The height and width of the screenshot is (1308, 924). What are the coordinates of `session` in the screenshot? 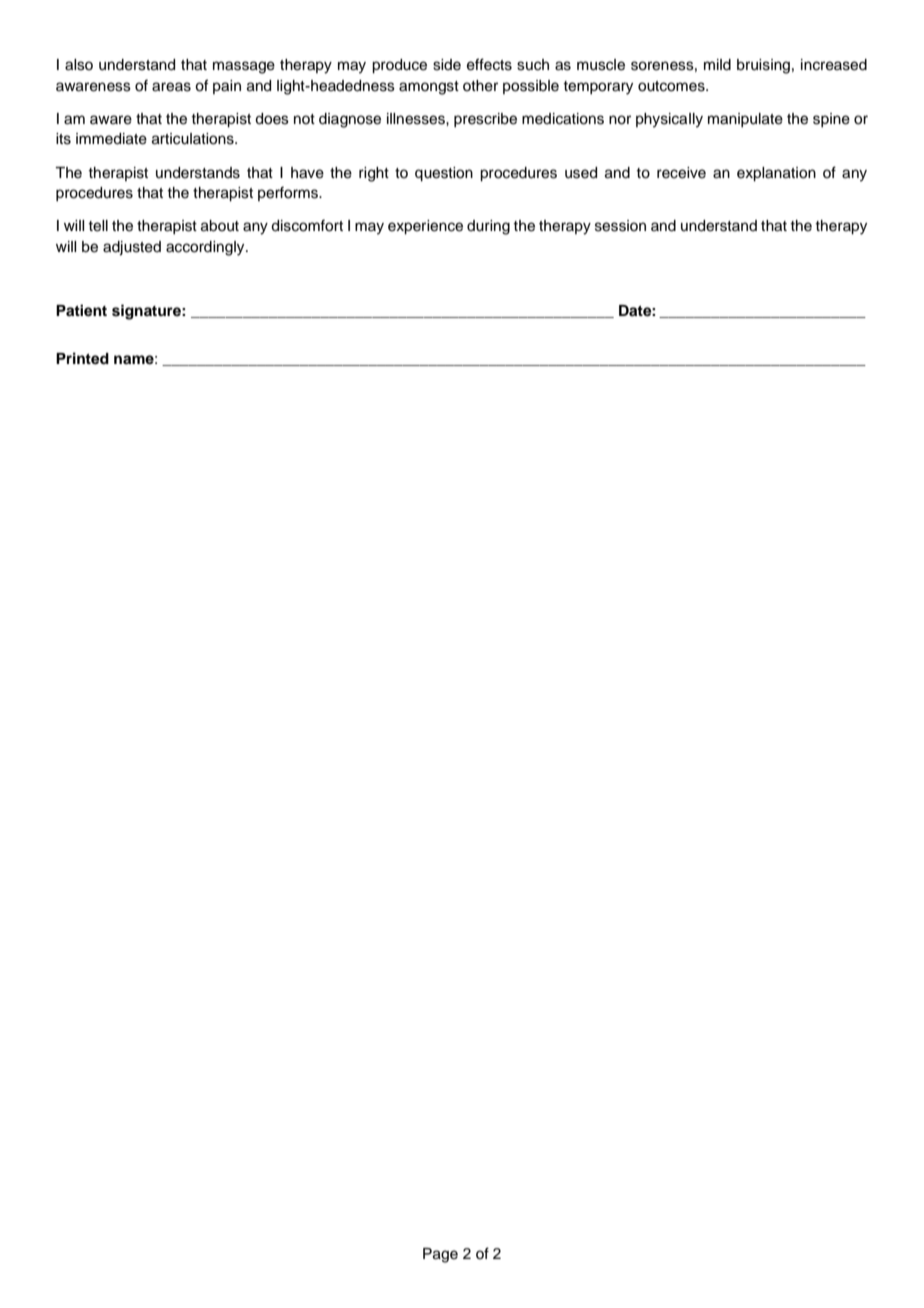 It's located at (620, 226).
